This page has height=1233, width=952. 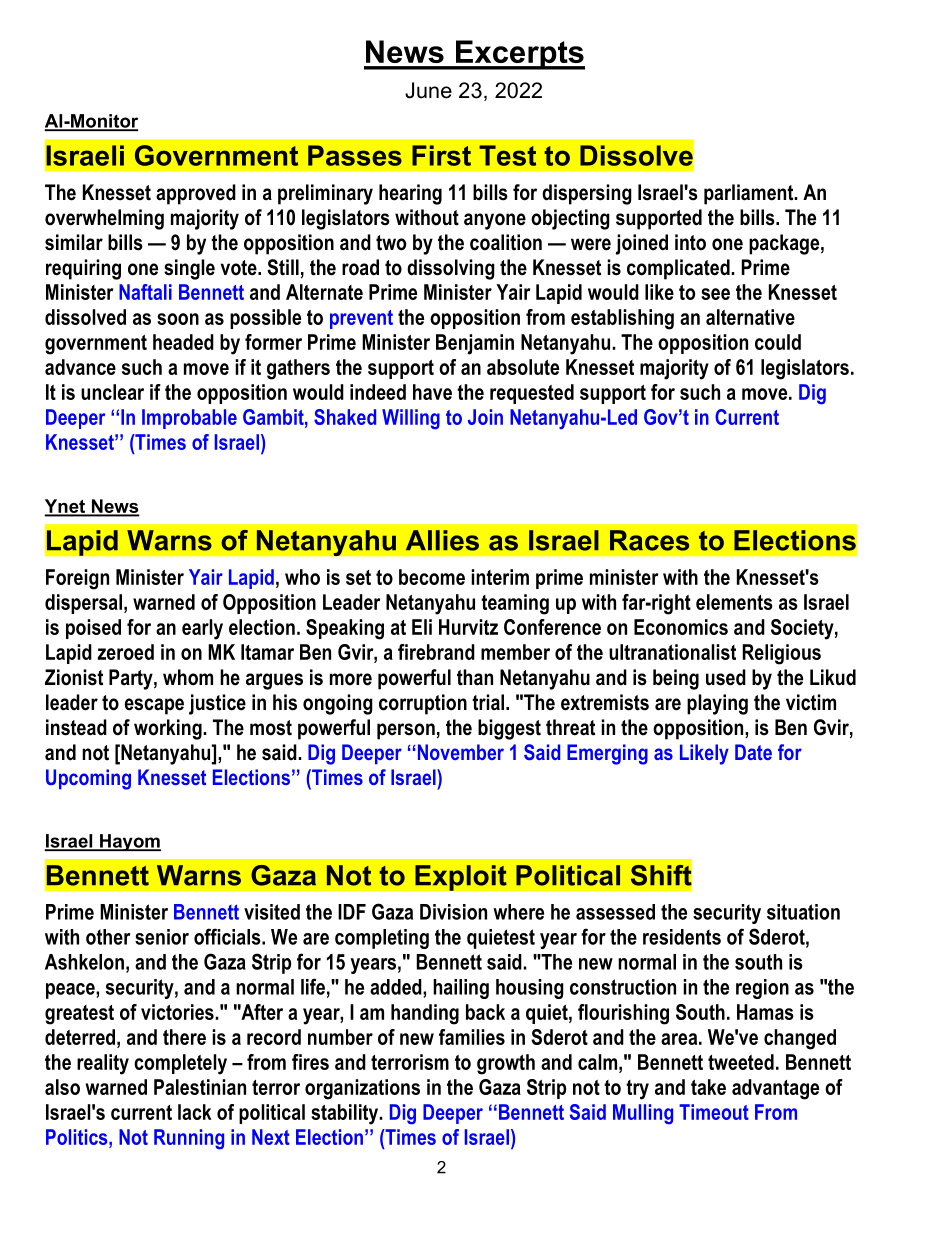 What do you see at coordinates (195, 1112) in the page?
I see `lack` at bounding box center [195, 1112].
